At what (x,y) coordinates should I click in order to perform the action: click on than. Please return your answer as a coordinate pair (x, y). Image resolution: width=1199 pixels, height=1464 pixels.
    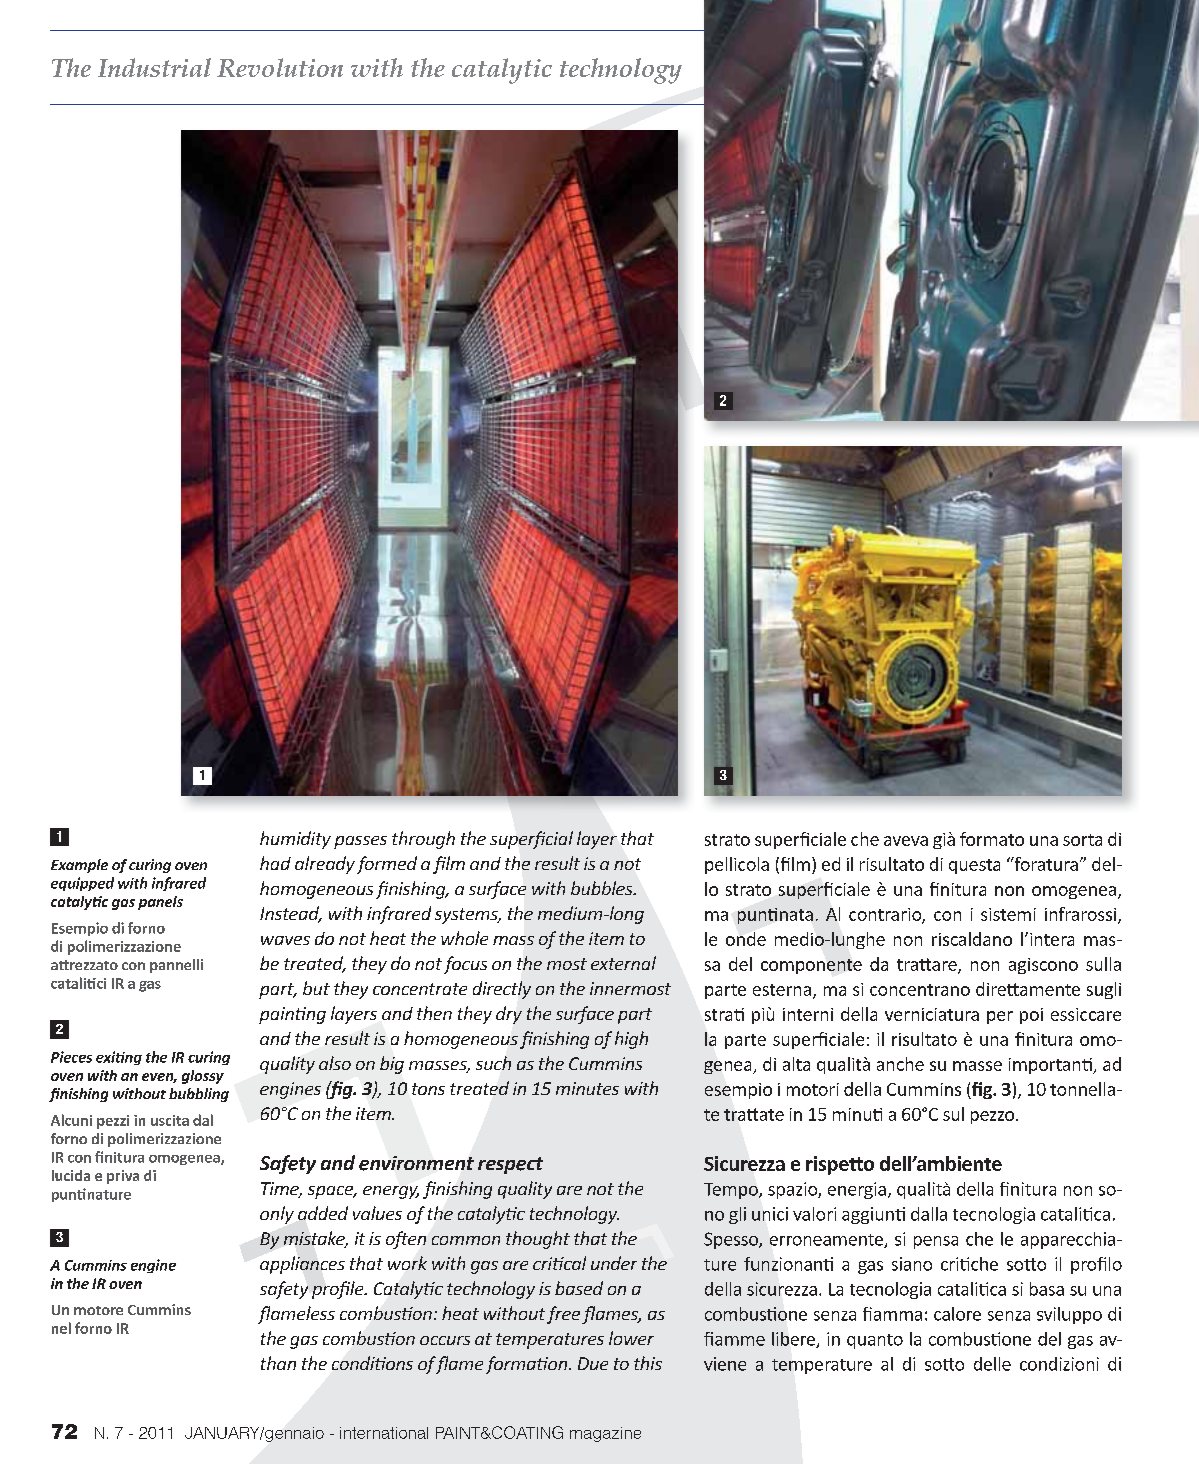
    Looking at the image, I should click on (278, 1363).
